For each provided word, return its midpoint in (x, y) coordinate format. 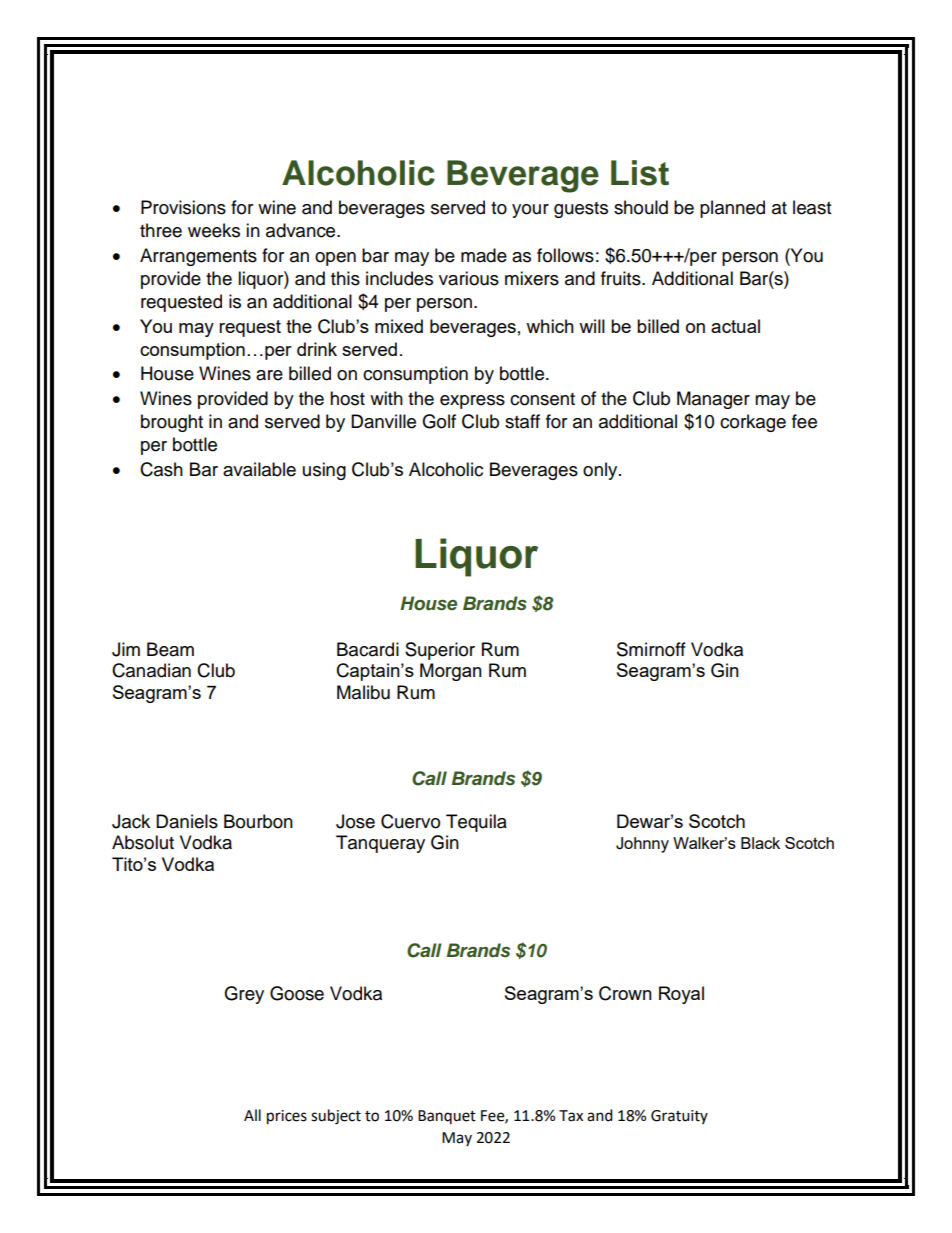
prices (287, 1117)
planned (732, 209)
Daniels (187, 821)
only (601, 471)
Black (760, 843)
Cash (161, 469)
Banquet (447, 1117)
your (530, 211)
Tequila (476, 823)
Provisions (183, 207)
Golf (439, 421)
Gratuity (679, 1117)
